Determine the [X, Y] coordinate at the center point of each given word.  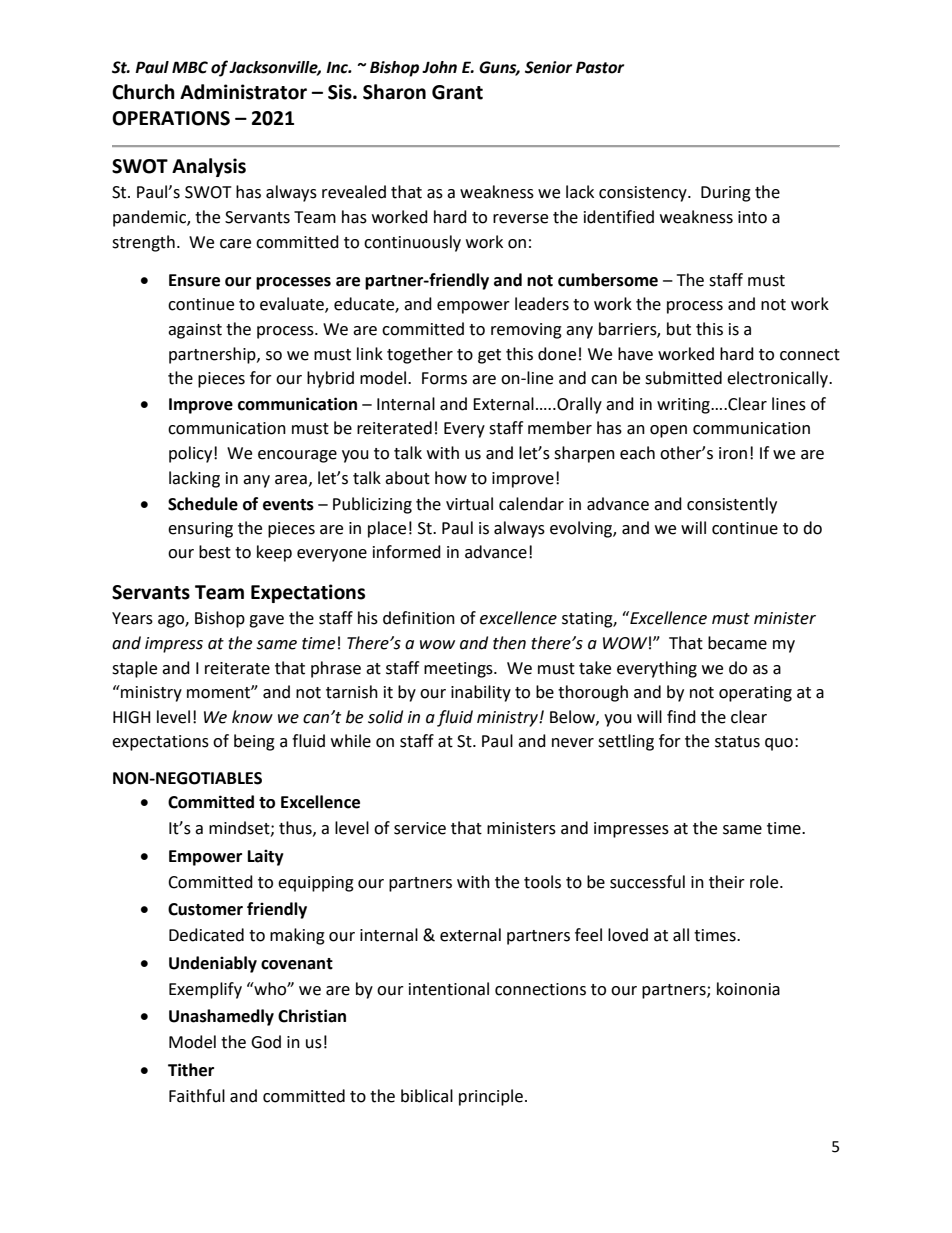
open [668, 431]
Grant [457, 92]
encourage [297, 456]
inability [481, 693]
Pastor [600, 67]
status [737, 742]
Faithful [197, 1096]
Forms [444, 378]
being [254, 742]
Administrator [243, 92]
